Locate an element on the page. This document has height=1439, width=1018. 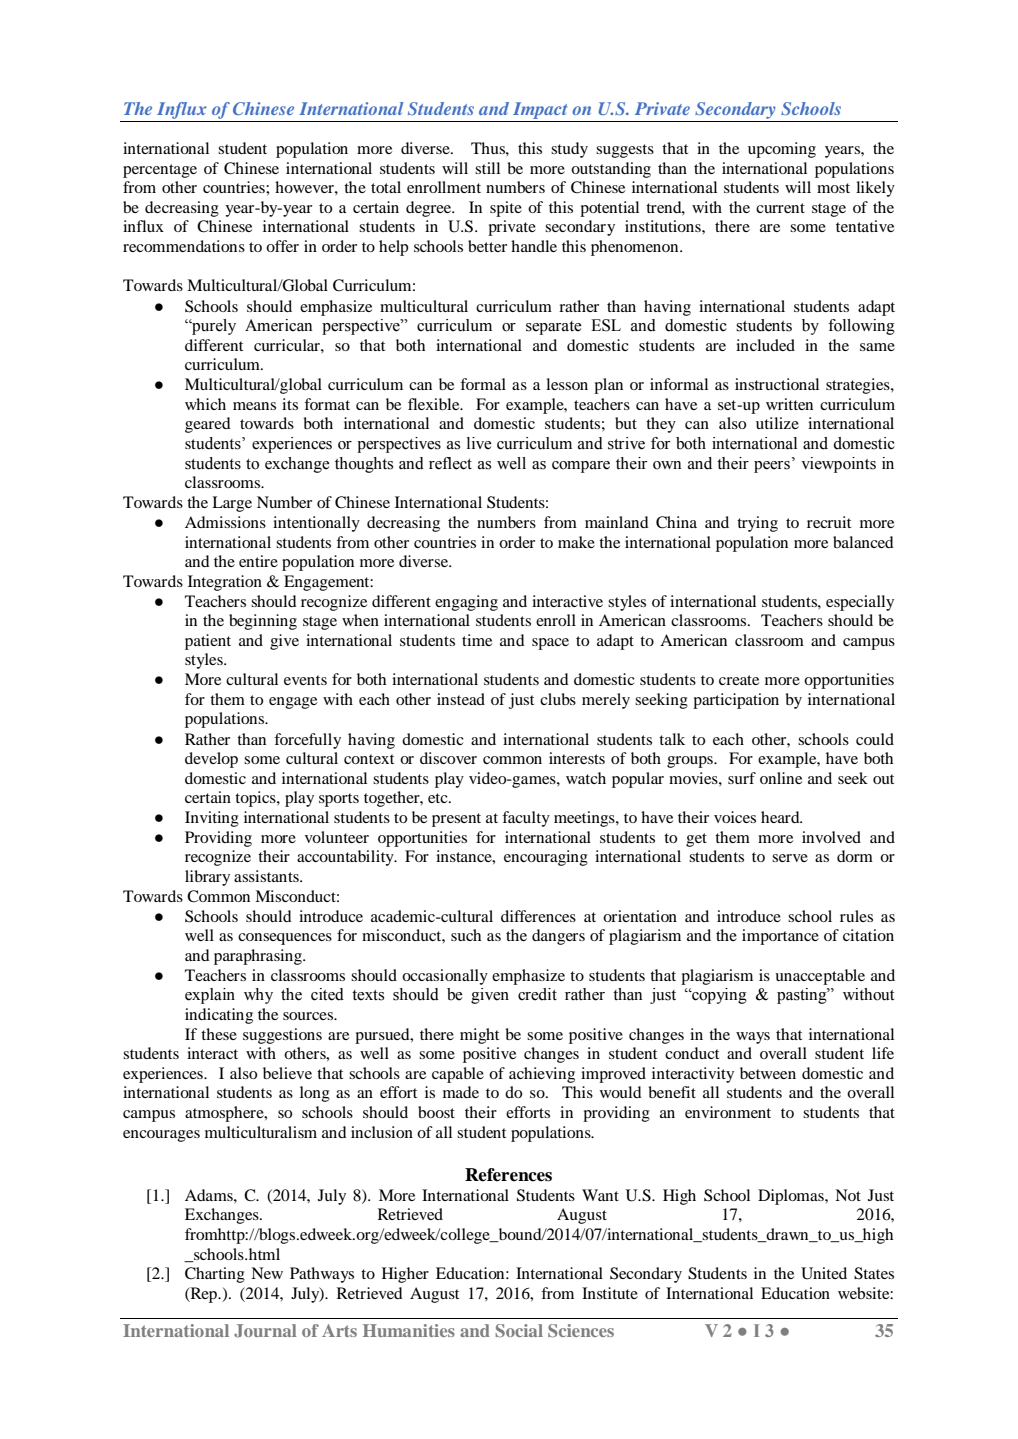
assistants is located at coordinates (267, 876).
